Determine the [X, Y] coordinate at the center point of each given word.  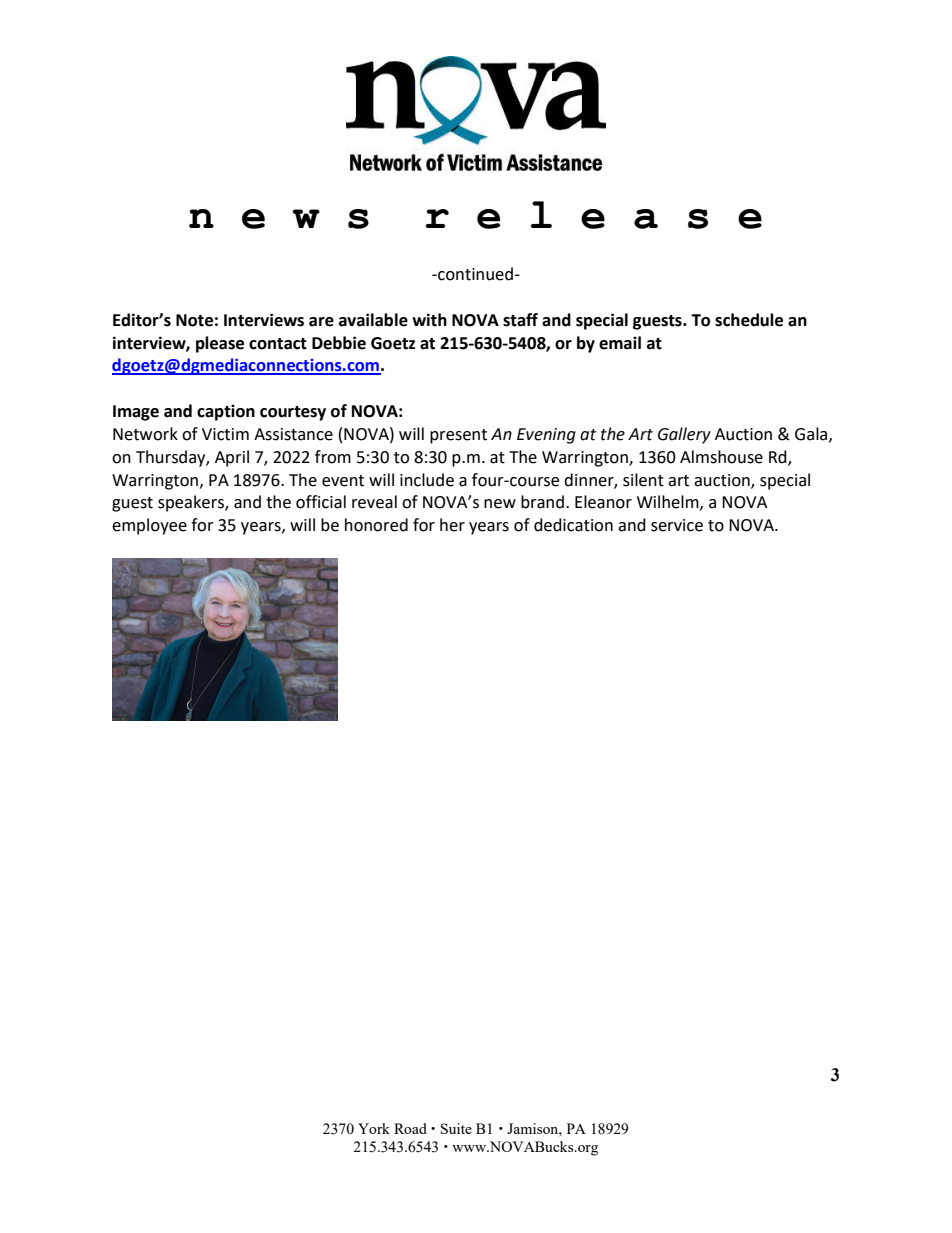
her [452, 525]
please [220, 344]
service [677, 525]
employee [149, 526]
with [429, 320]
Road [410, 1128]
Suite [456, 1128]
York [374, 1128]
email [620, 343]
